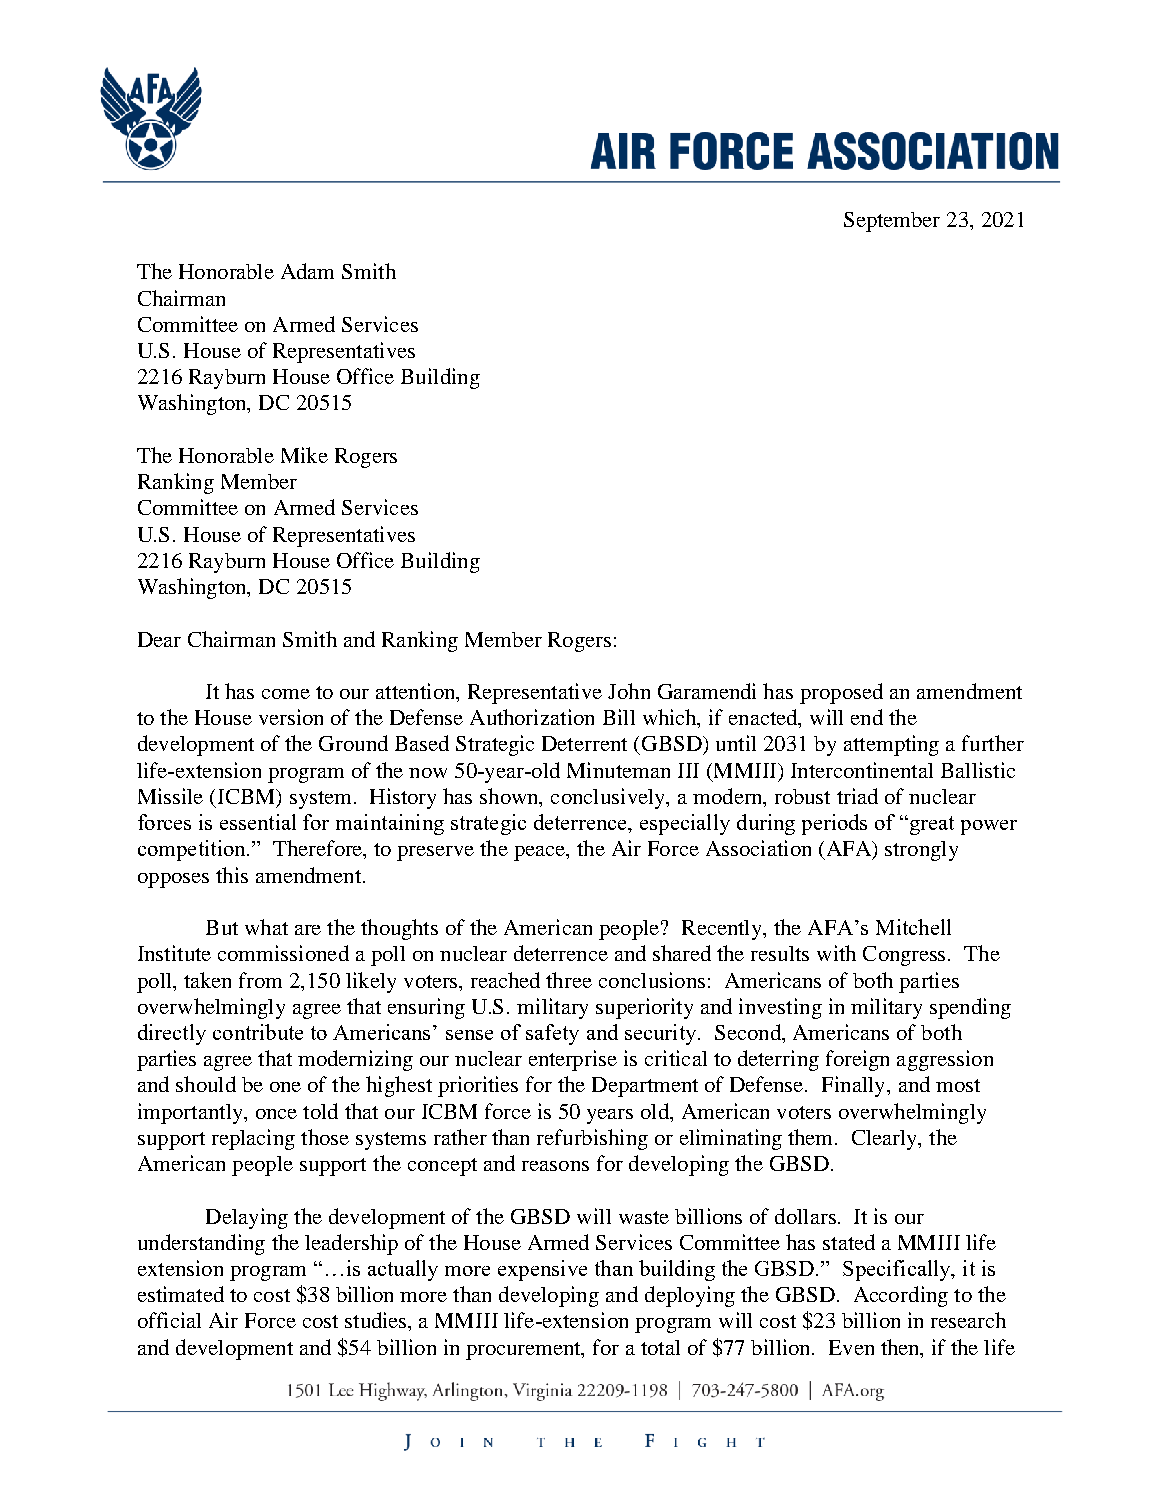 The width and height of the image is (1163, 1505). Describe the element at coordinates (307, 271) in the image. I see `Adam` at that location.
